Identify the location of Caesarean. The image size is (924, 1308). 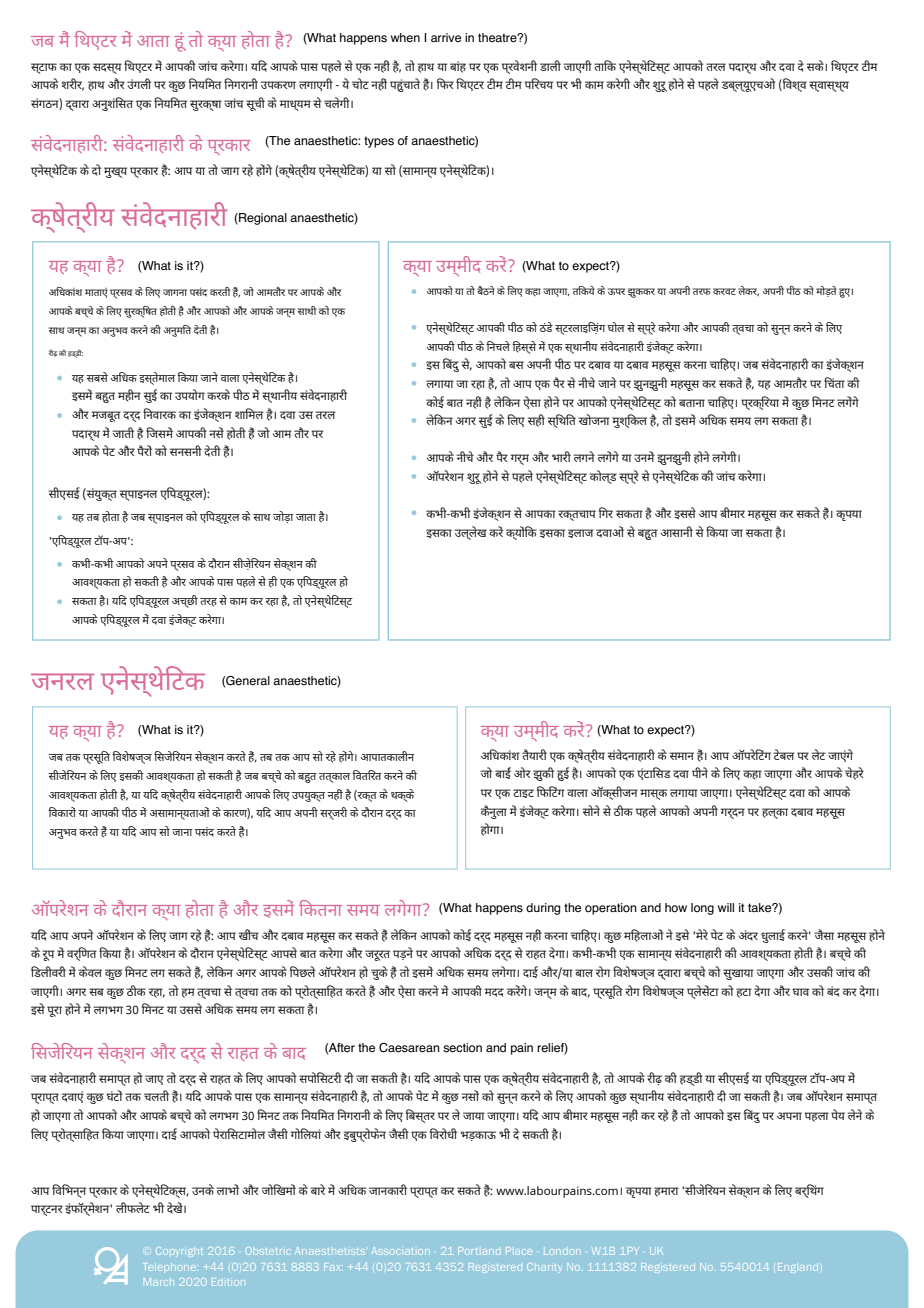
(409, 1048).
